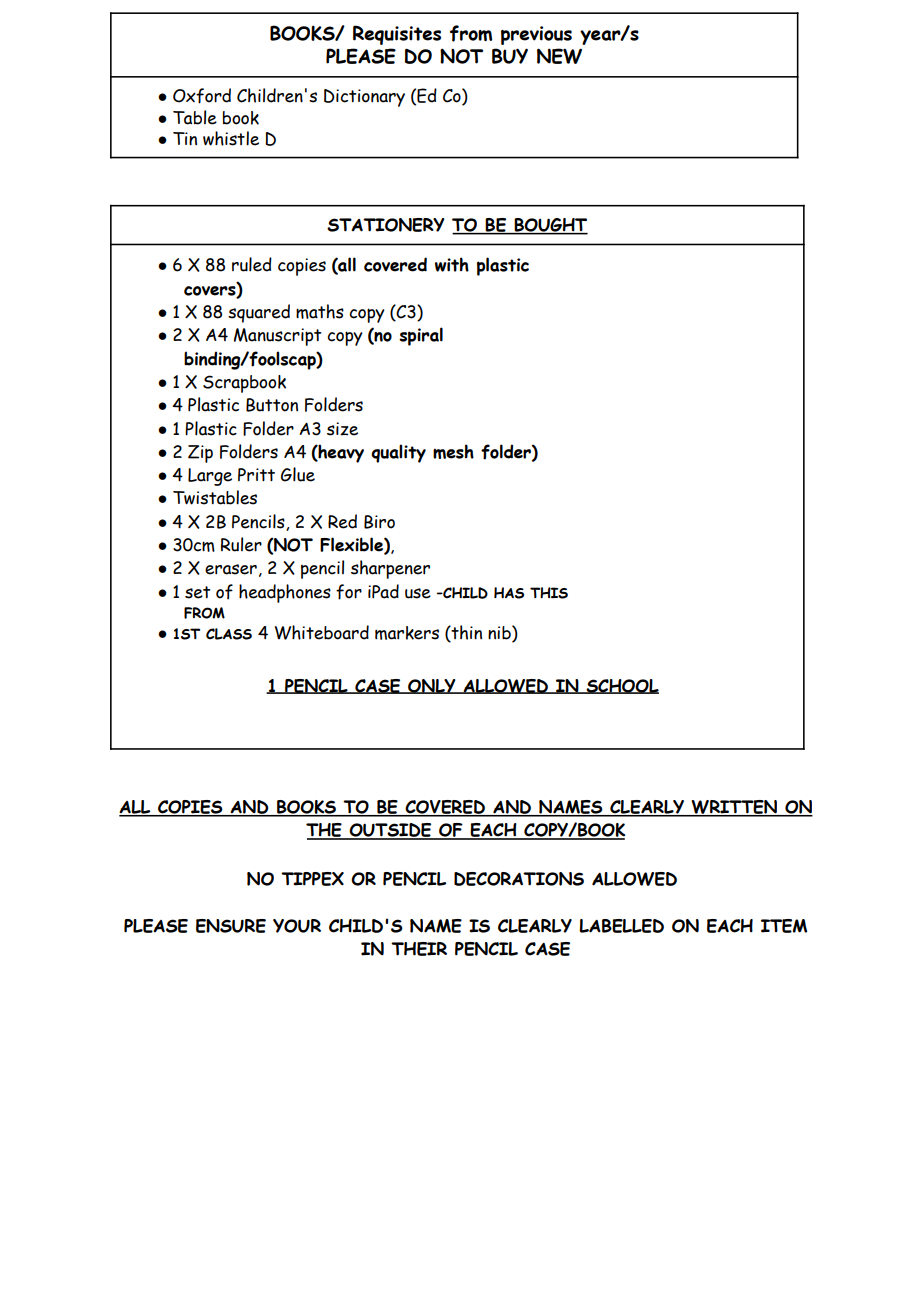 The width and height of the document is (924, 1307). I want to click on ENSURE, so click(231, 926).
